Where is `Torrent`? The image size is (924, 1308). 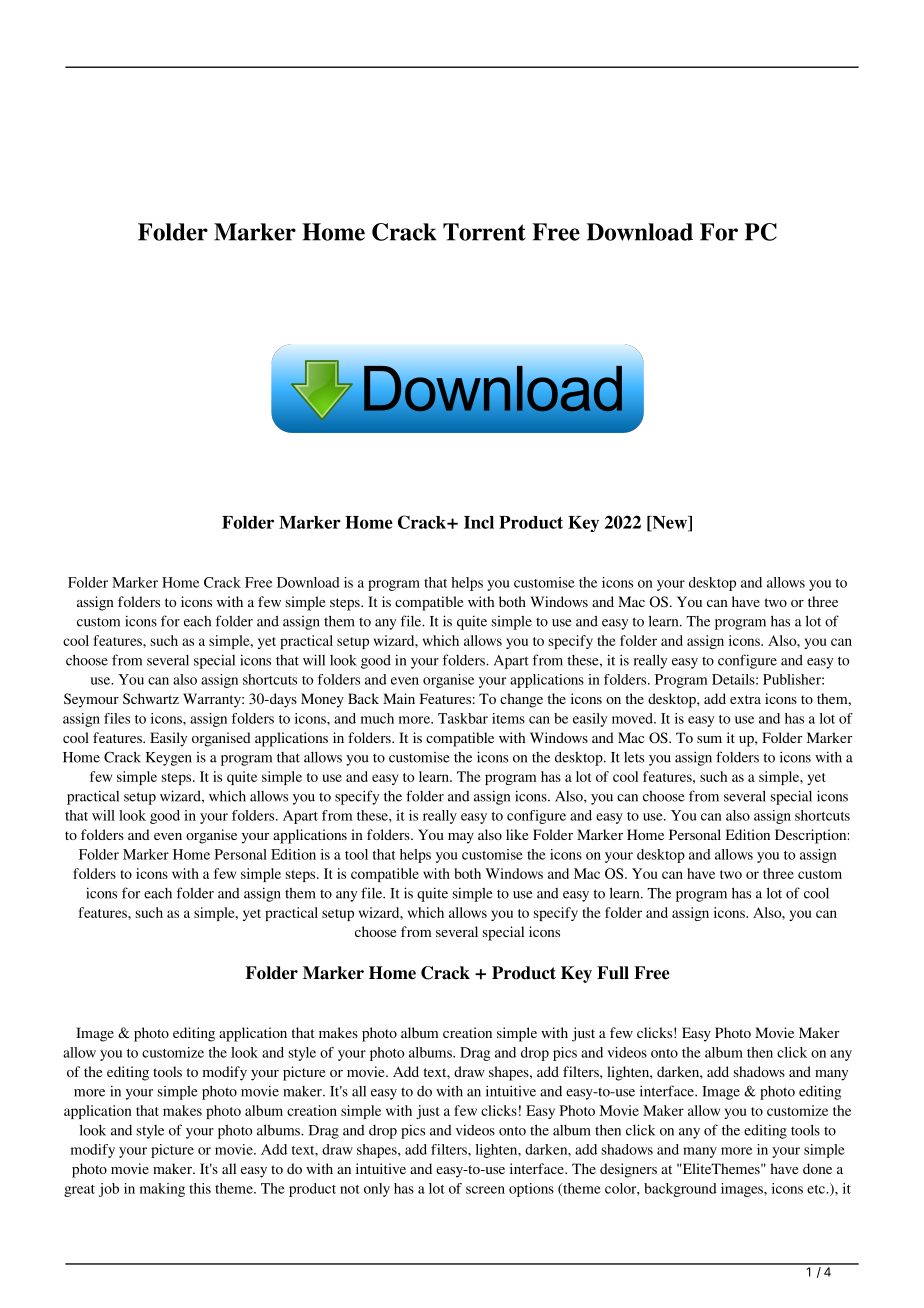 Torrent is located at coordinates (484, 232).
